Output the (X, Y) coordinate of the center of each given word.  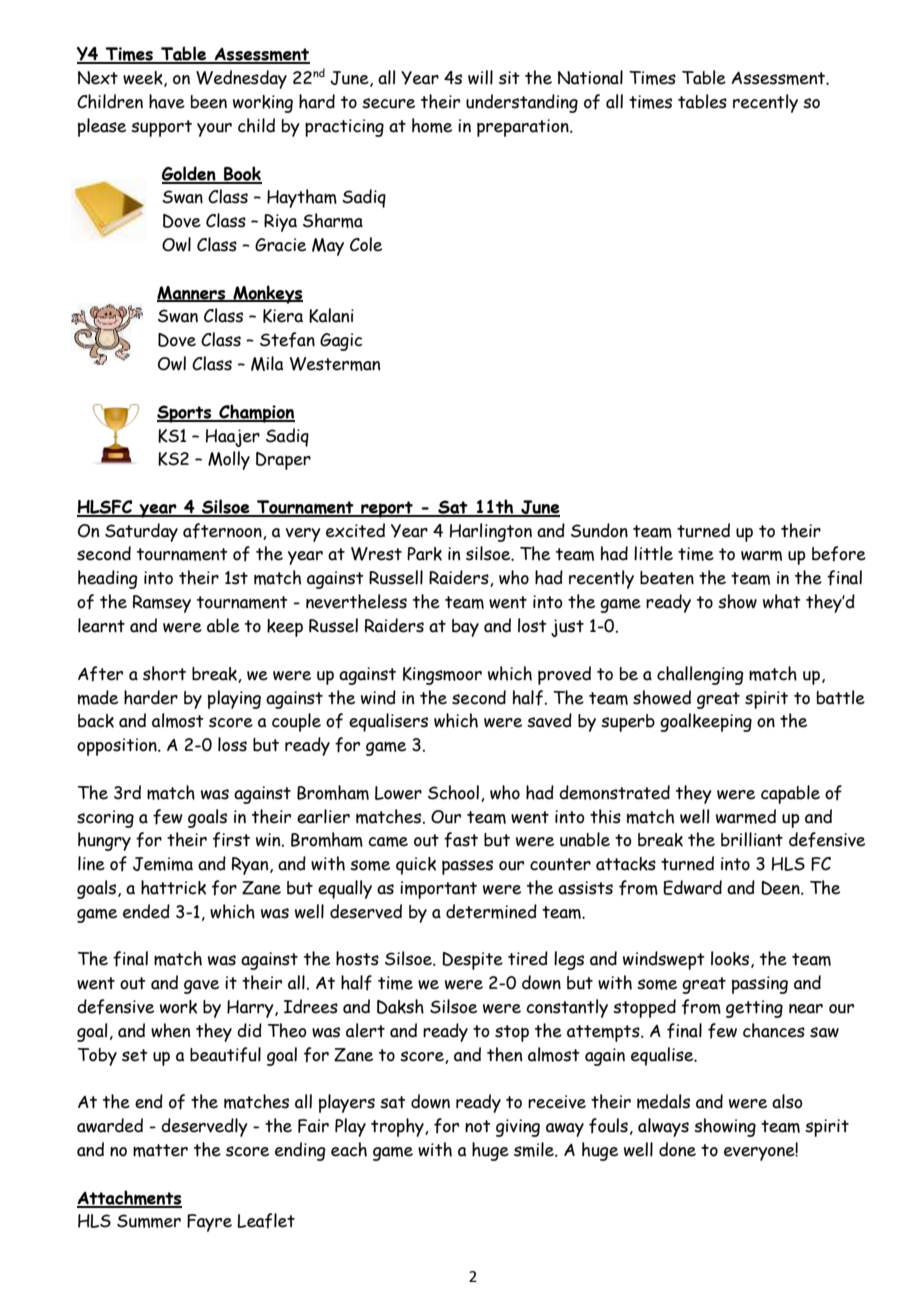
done (677, 1149)
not (478, 1126)
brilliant (752, 839)
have (167, 101)
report (387, 509)
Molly (229, 460)
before (839, 554)
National (590, 77)
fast (461, 840)
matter (160, 1150)
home (432, 125)
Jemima (163, 864)
